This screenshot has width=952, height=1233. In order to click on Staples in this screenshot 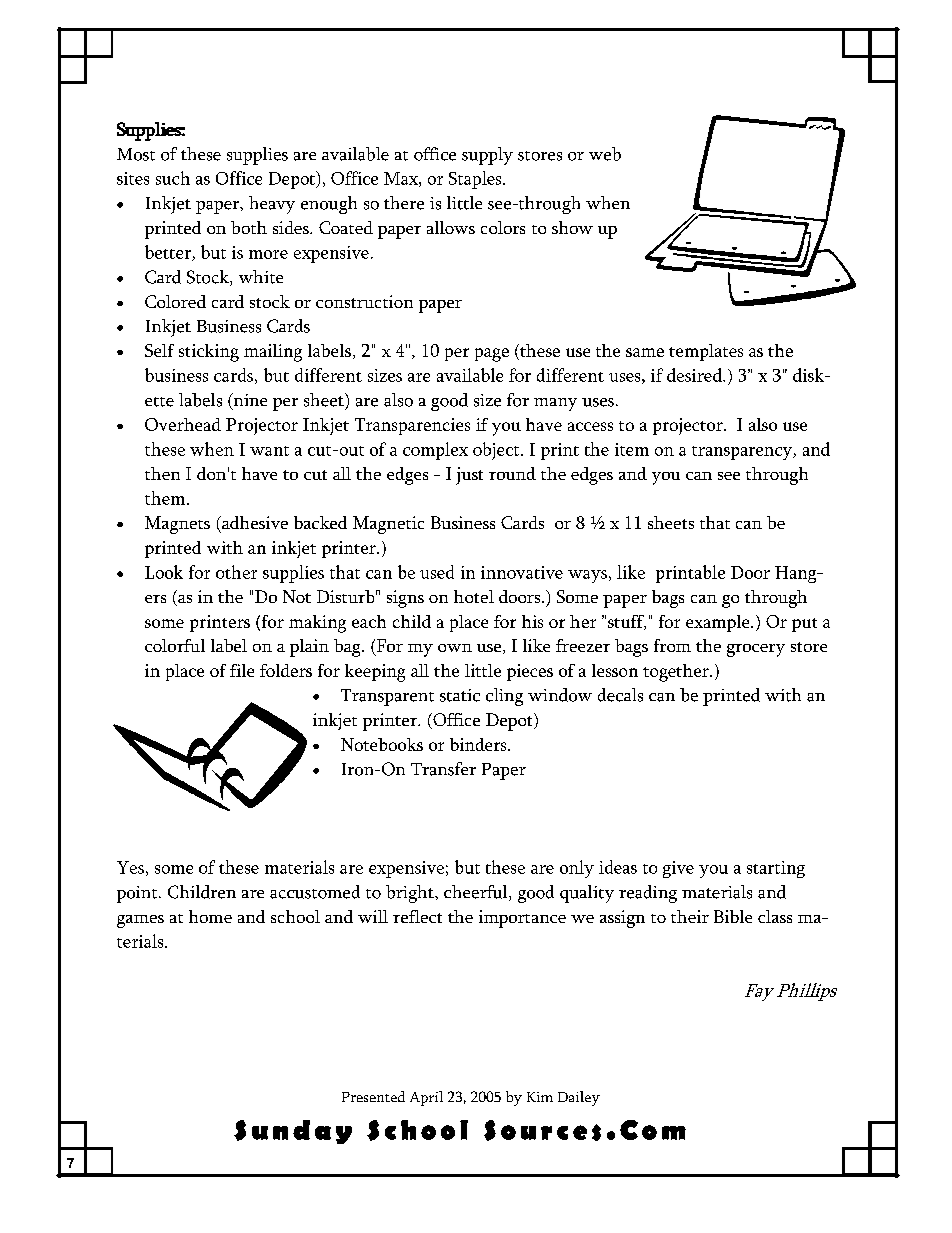, I will do `click(476, 180)`.
